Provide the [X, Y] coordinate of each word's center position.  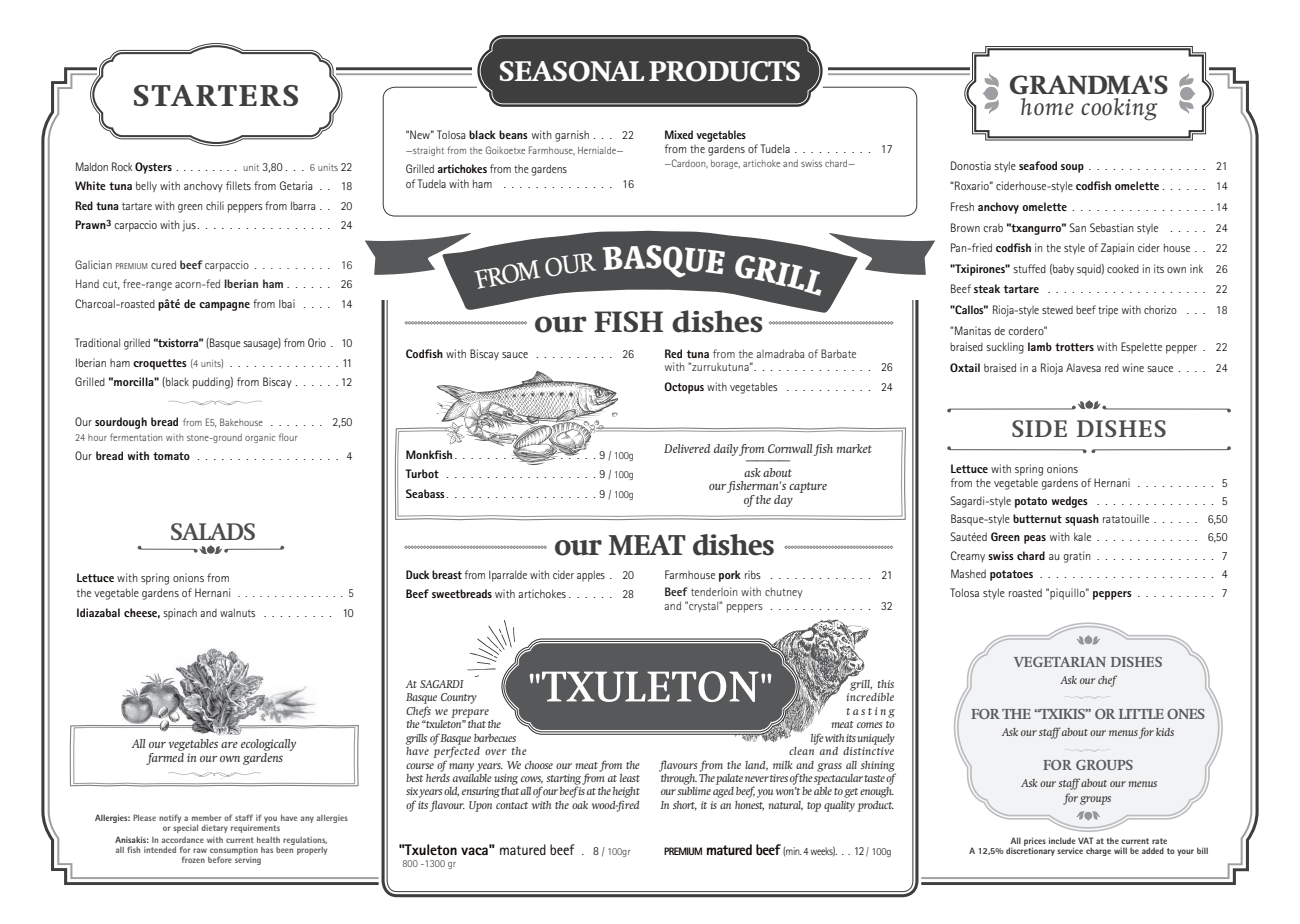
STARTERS [216, 95]
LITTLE [1141, 714]
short [685, 806]
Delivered [687, 448]
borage [725, 164]
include [1062, 840]
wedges [1069, 502]
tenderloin [714, 591]
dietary [214, 829]
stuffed [1029, 268]
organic [260, 438]
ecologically [268, 746]
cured [163, 264]
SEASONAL [572, 71]
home [1047, 107]
